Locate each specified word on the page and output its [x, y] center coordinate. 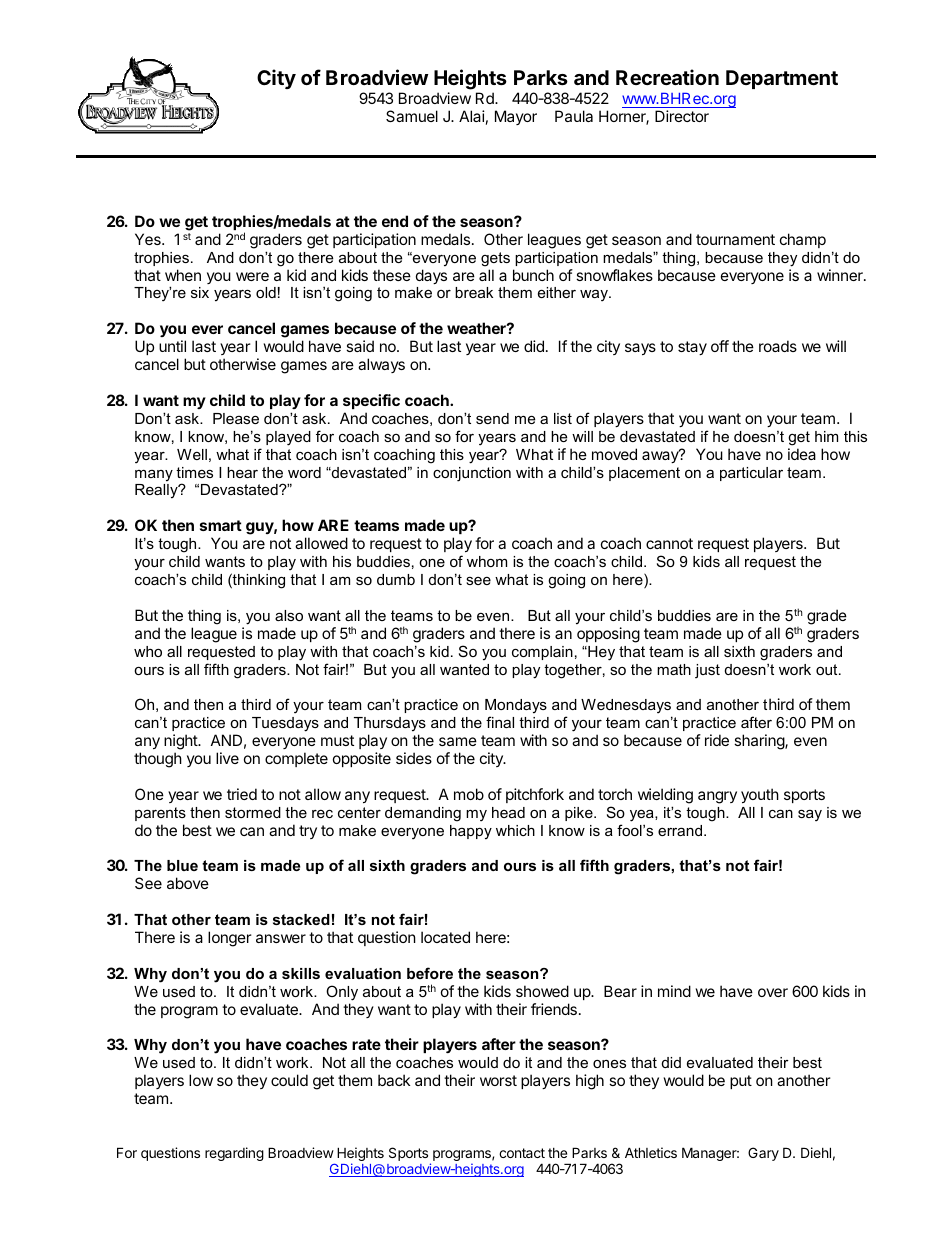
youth [760, 795]
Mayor [516, 117]
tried [242, 794]
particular [751, 474]
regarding [234, 1154]
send [492, 418]
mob [469, 794]
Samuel [412, 116]
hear [242, 472]
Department [782, 79]
